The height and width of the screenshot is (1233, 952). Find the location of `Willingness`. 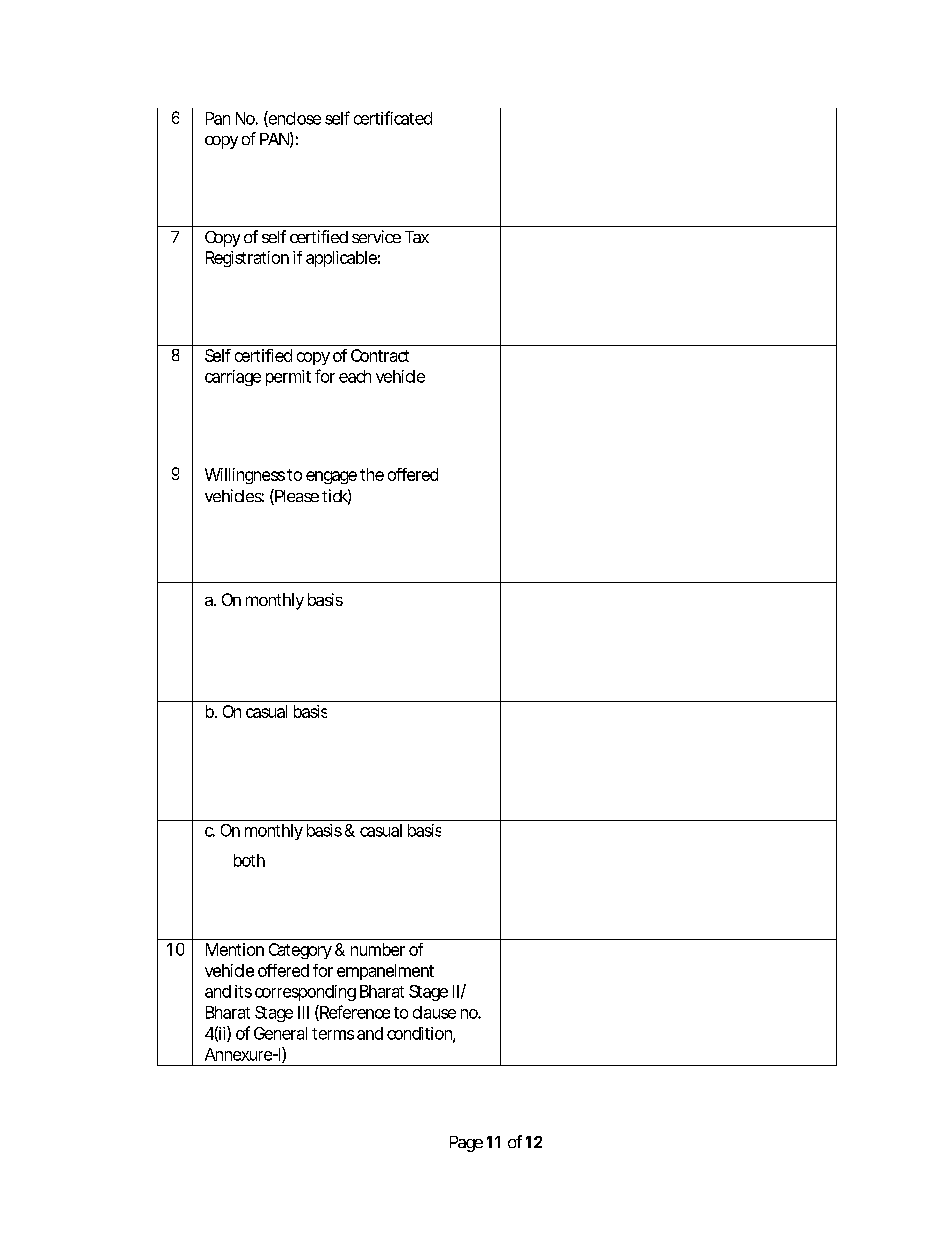

Willingness is located at coordinates (245, 476).
